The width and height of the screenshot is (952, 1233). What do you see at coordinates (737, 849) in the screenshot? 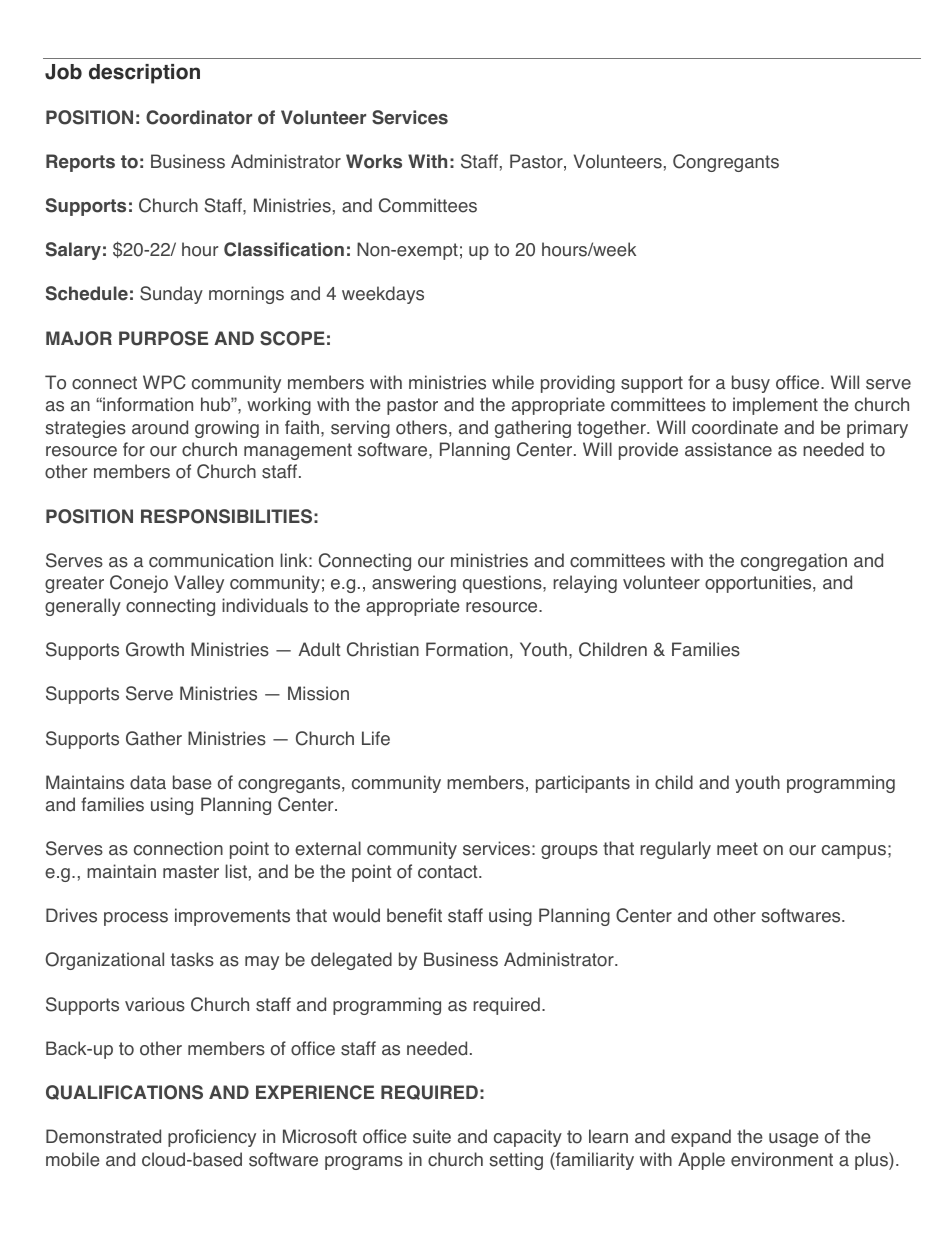
I see `meet` at bounding box center [737, 849].
